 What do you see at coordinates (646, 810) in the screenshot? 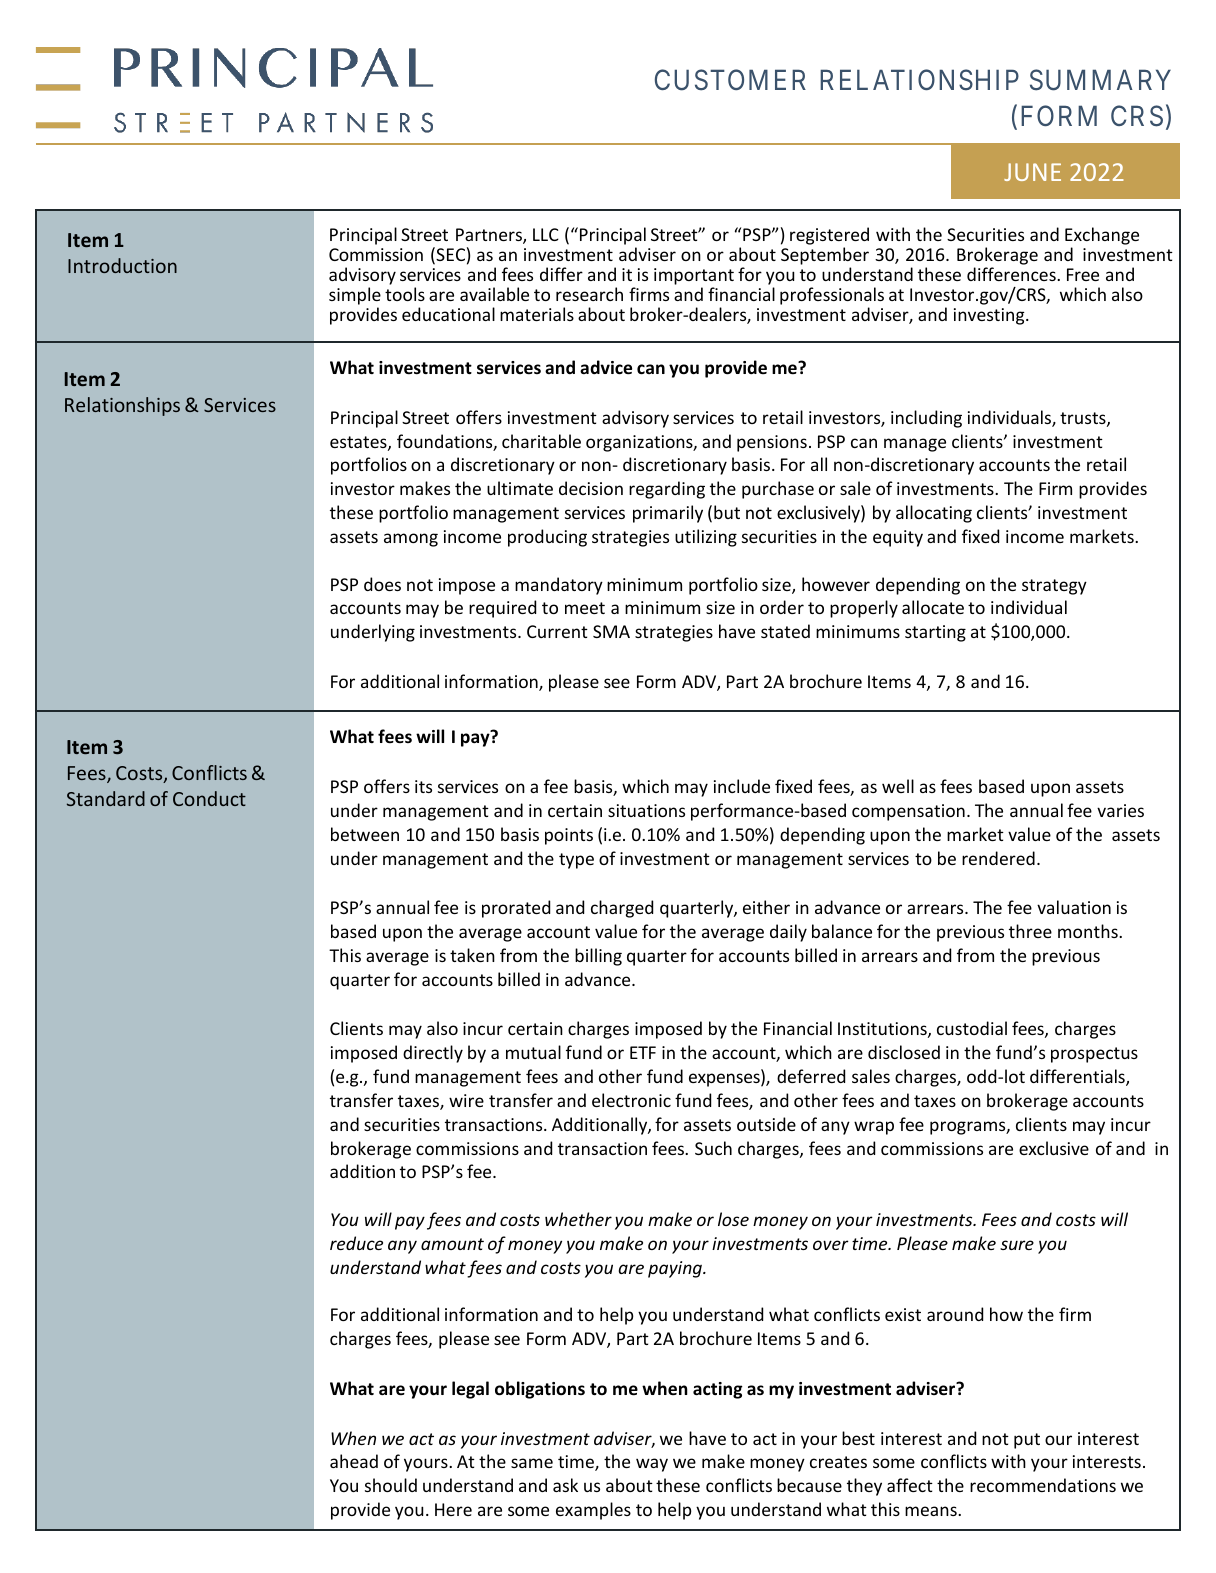
I see `situations` at bounding box center [646, 810].
